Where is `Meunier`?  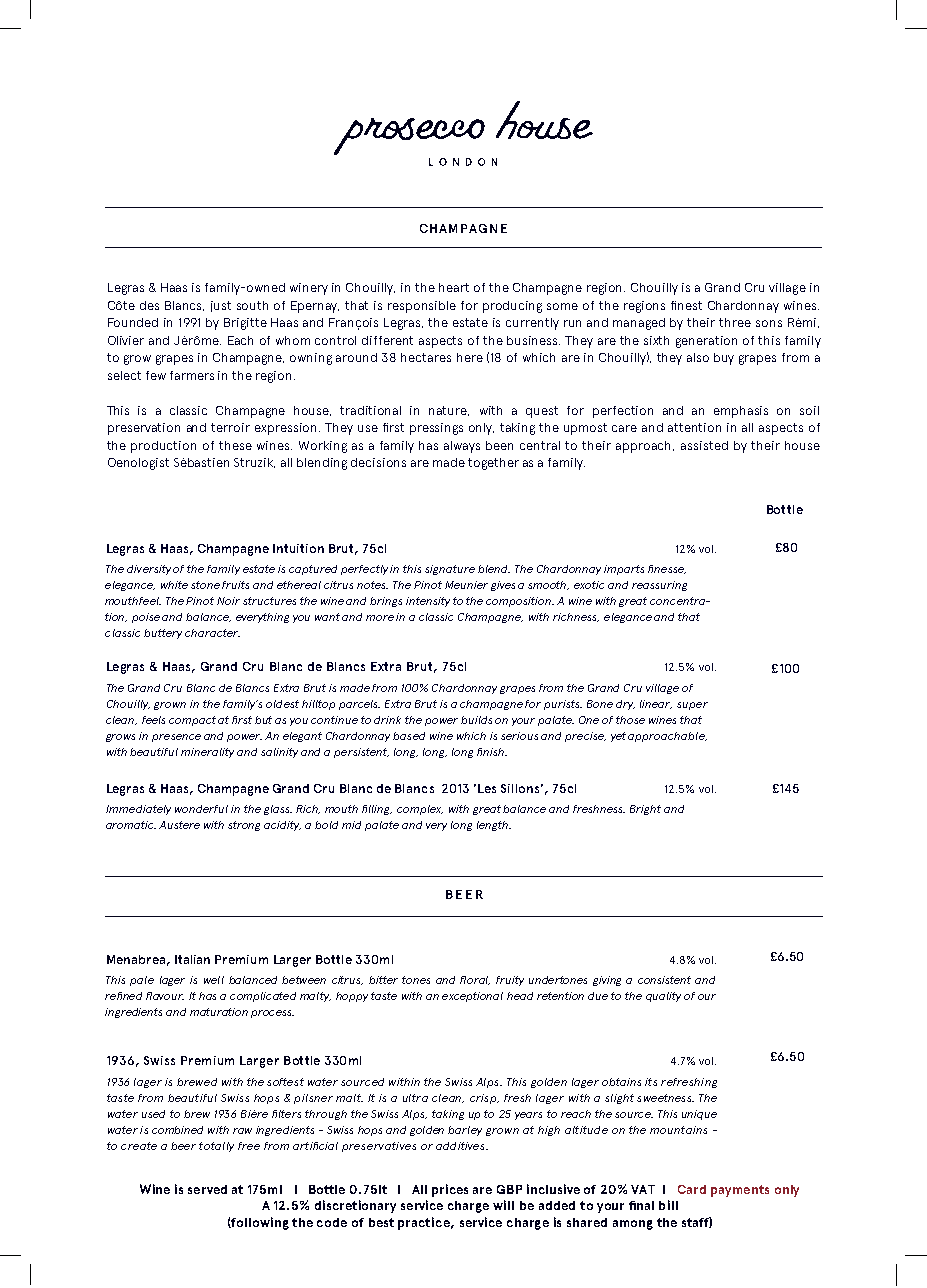
Meunier is located at coordinates (466, 585).
